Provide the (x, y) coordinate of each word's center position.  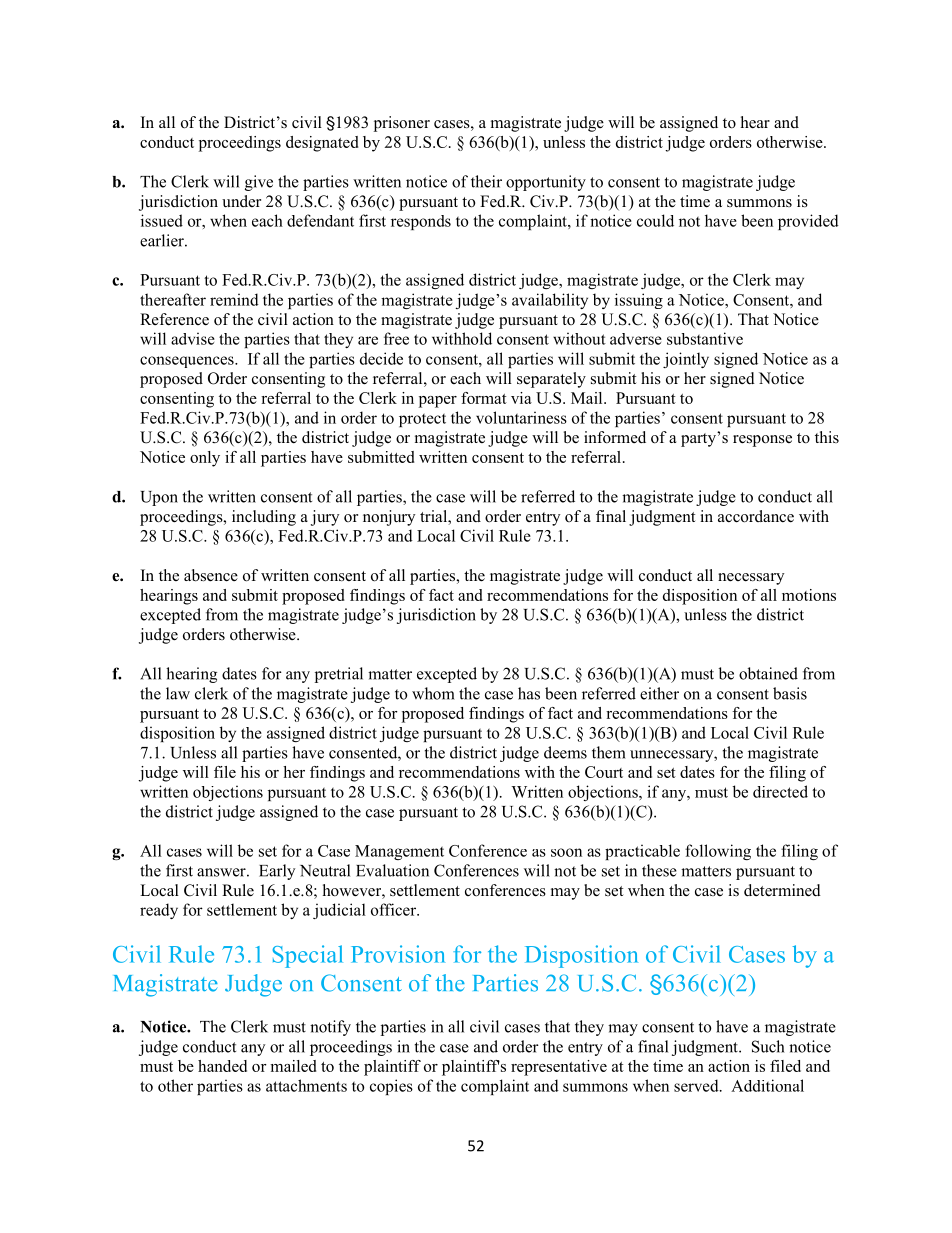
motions (809, 595)
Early (277, 872)
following (718, 852)
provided (808, 222)
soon (566, 852)
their (486, 181)
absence (211, 575)
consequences (188, 362)
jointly (686, 360)
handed (222, 1066)
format (484, 398)
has (529, 693)
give (259, 183)
